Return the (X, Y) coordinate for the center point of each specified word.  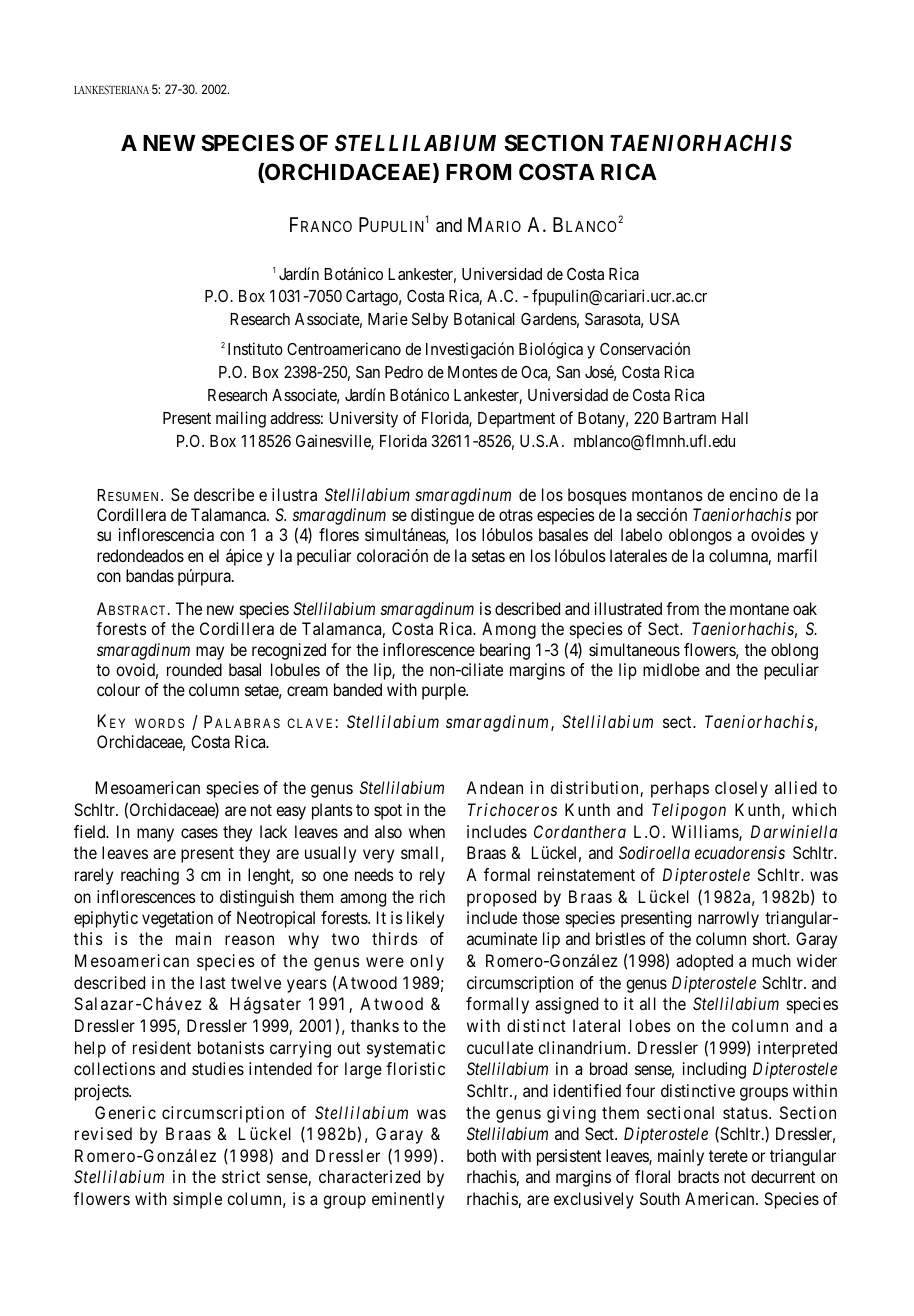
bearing (505, 651)
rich (432, 896)
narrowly (728, 919)
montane (759, 609)
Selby (430, 321)
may (210, 653)
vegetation (177, 919)
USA (665, 319)
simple (197, 1200)
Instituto (255, 348)
